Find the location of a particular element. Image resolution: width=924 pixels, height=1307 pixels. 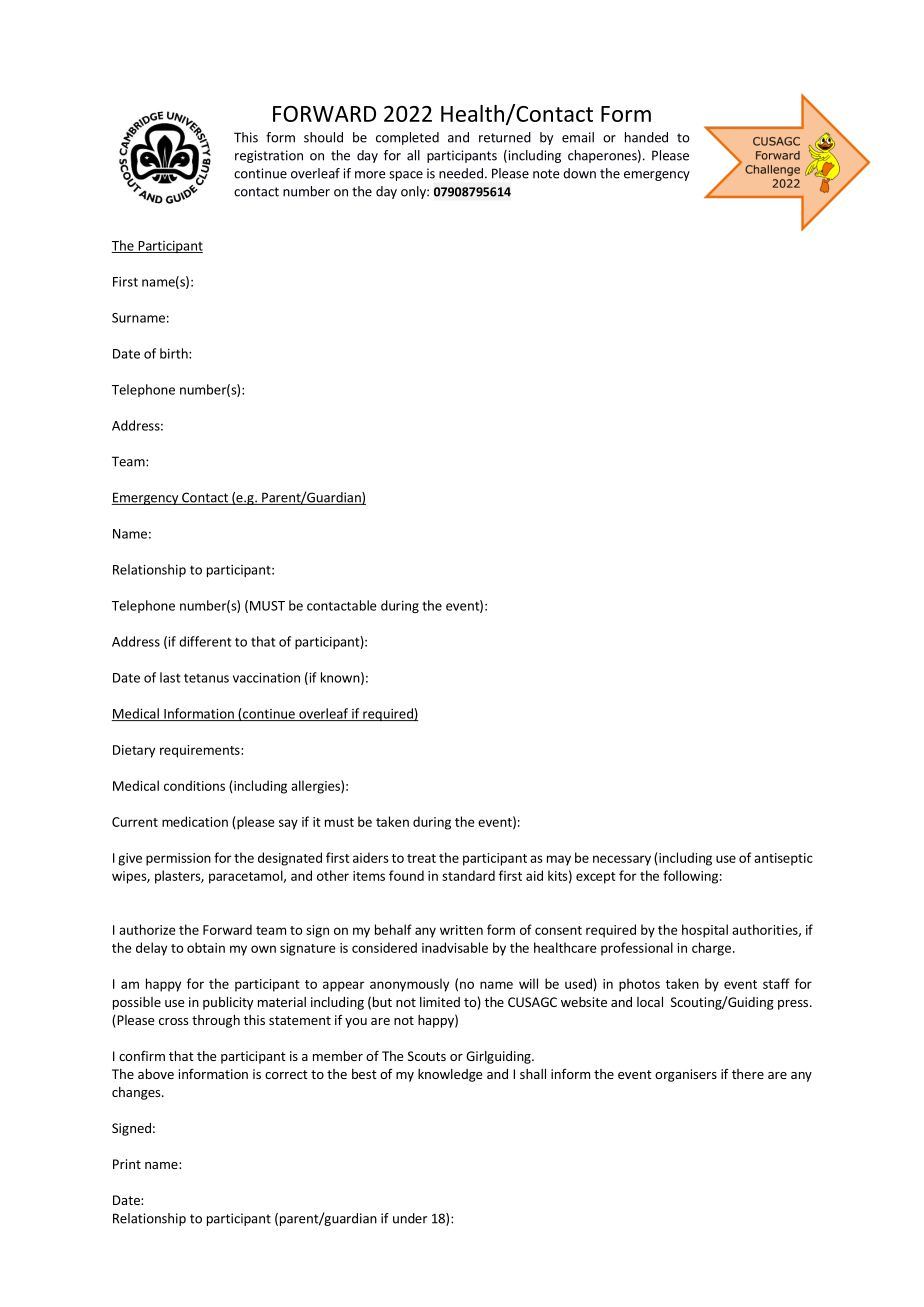

Print is located at coordinates (127, 1164).
